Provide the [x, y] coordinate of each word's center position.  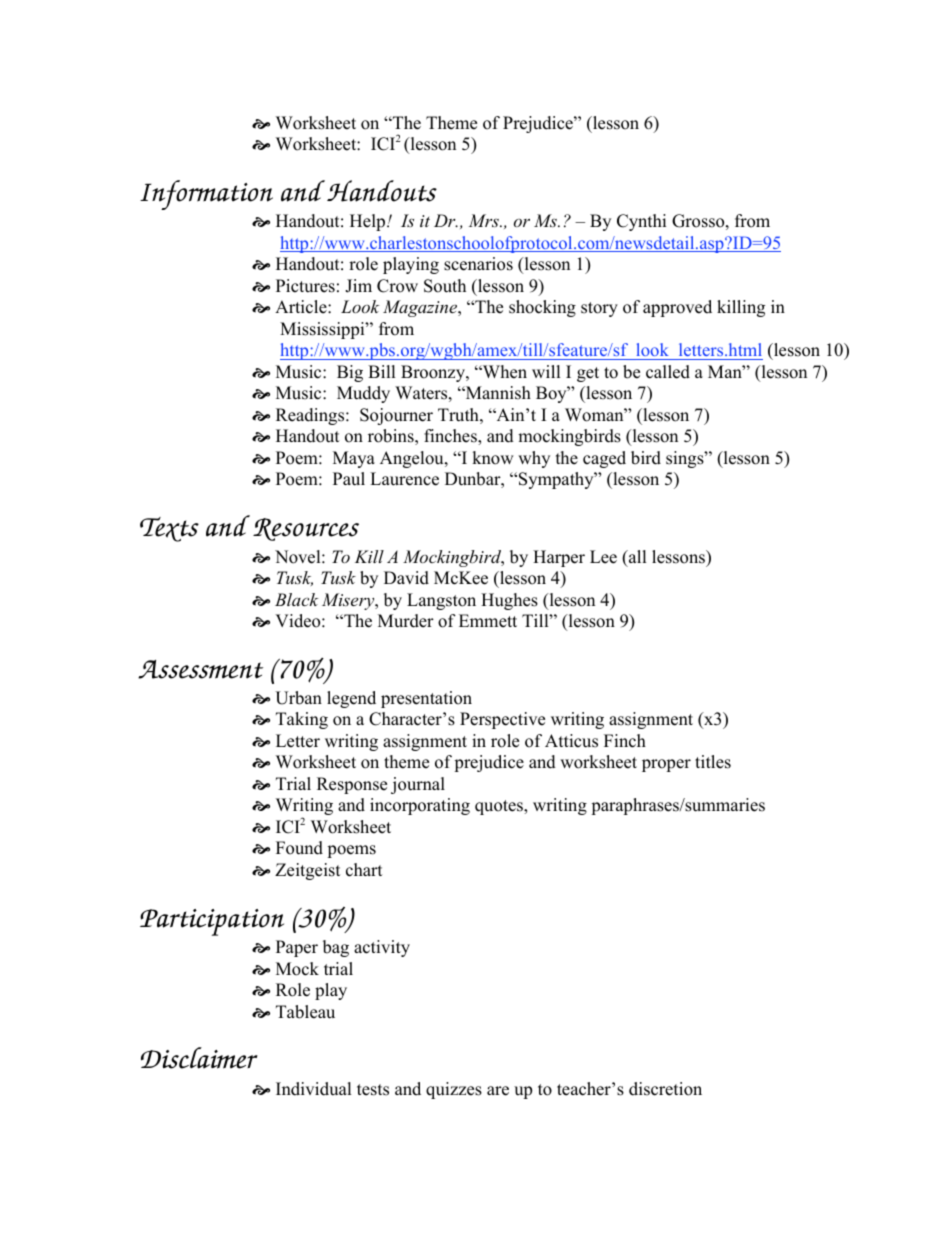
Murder [406, 621]
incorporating [420, 806]
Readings [311, 416]
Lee [603, 557]
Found [299, 848]
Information [206, 195]
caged [604, 459]
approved [677, 308]
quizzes [454, 1090]
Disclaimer [199, 1058]
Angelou [413, 459]
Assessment [200, 669]
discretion [665, 1089]
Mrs [484, 220]
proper [666, 765]
